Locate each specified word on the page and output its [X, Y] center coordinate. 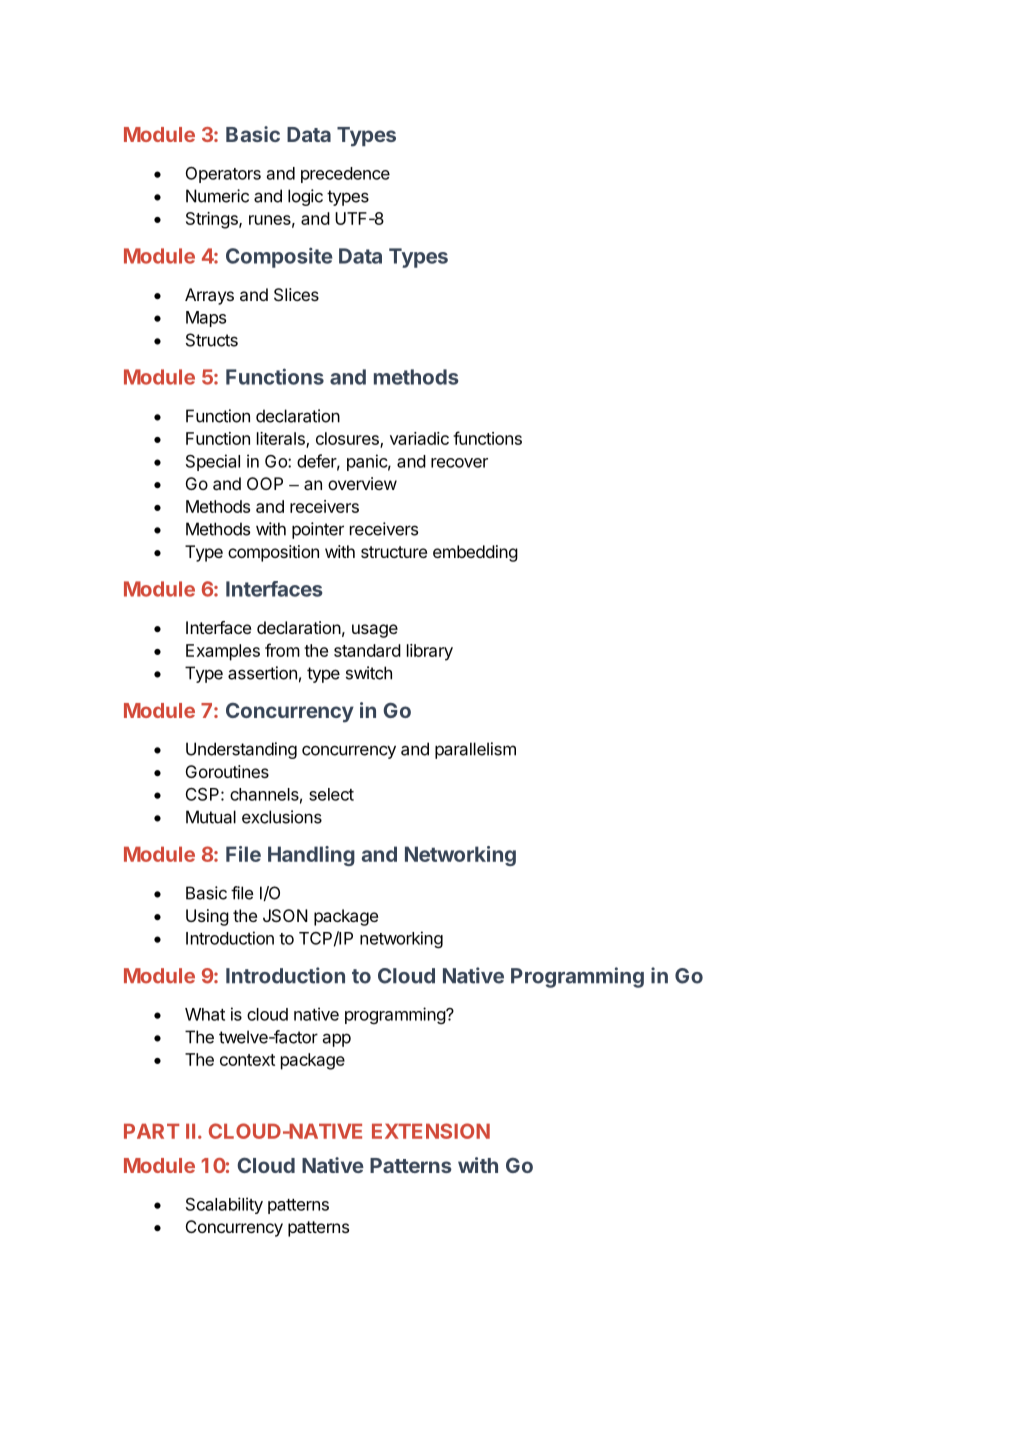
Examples [223, 652]
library [430, 652]
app [336, 1040]
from [282, 650]
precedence [345, 175]
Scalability [224, 1205]
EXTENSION [431, 1131]
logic [305, 197]
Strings [213, 220]
